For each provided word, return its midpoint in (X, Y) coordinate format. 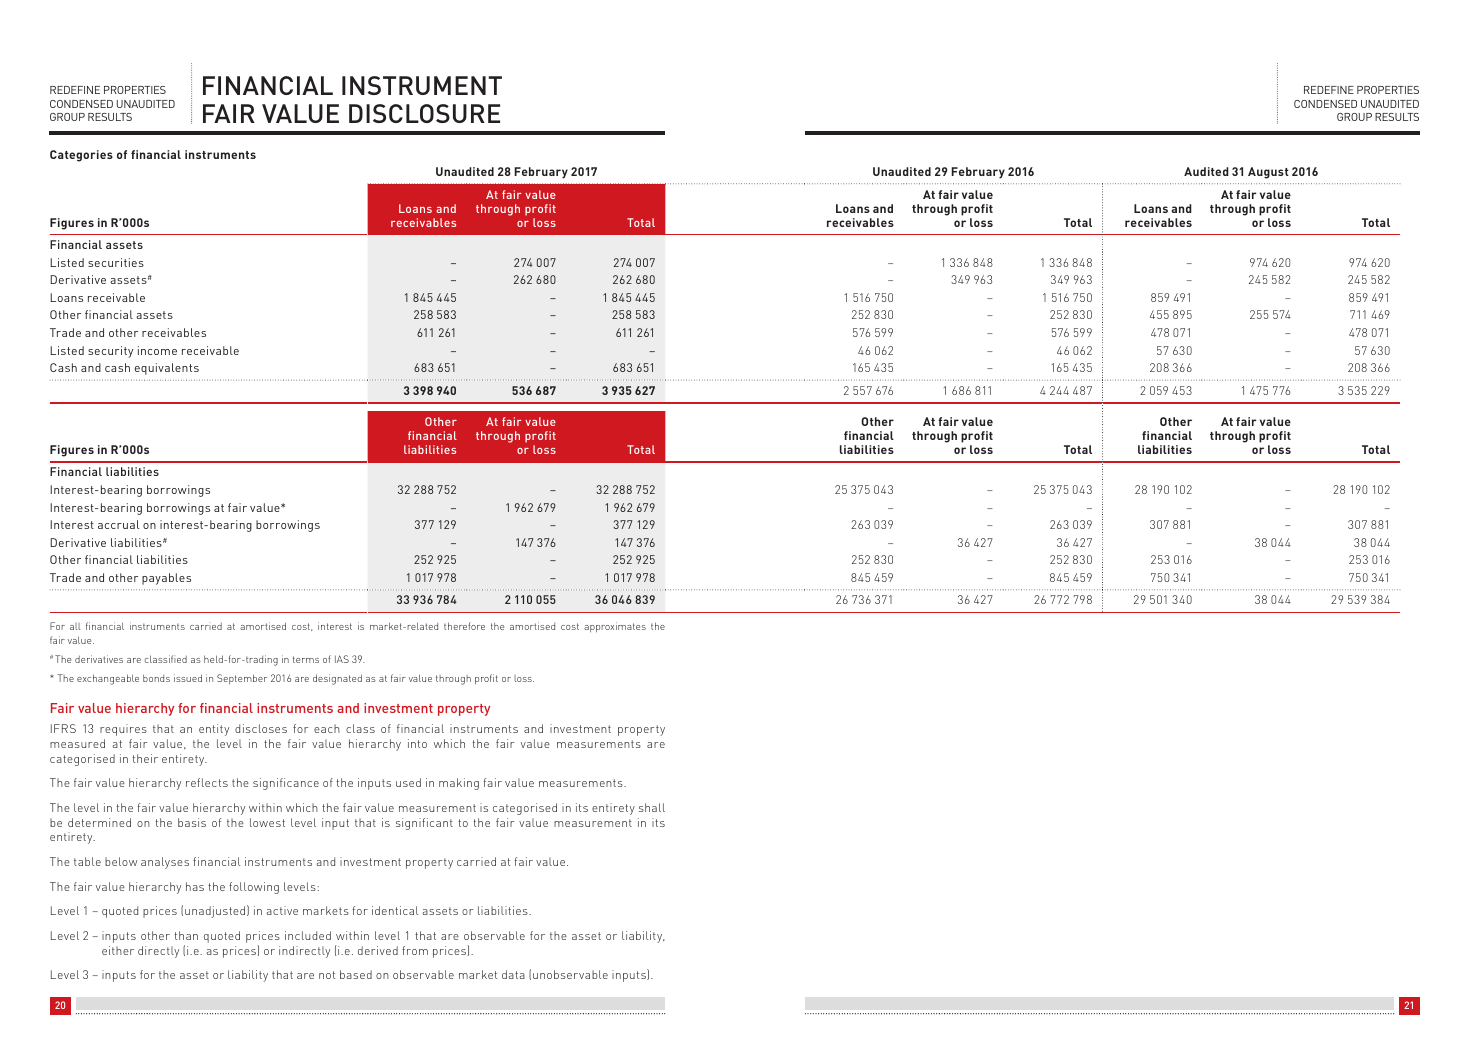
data (513, 974)
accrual (118, 524)
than (186, 935)
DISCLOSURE (424, 113)
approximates (615, 627)
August (1268, 173)
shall (652, 807)
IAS (342, 659)
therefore (464, 626)
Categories (81, 156)
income (157, 350)
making (459, 784)
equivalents (167, 369)
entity (214, 730)
